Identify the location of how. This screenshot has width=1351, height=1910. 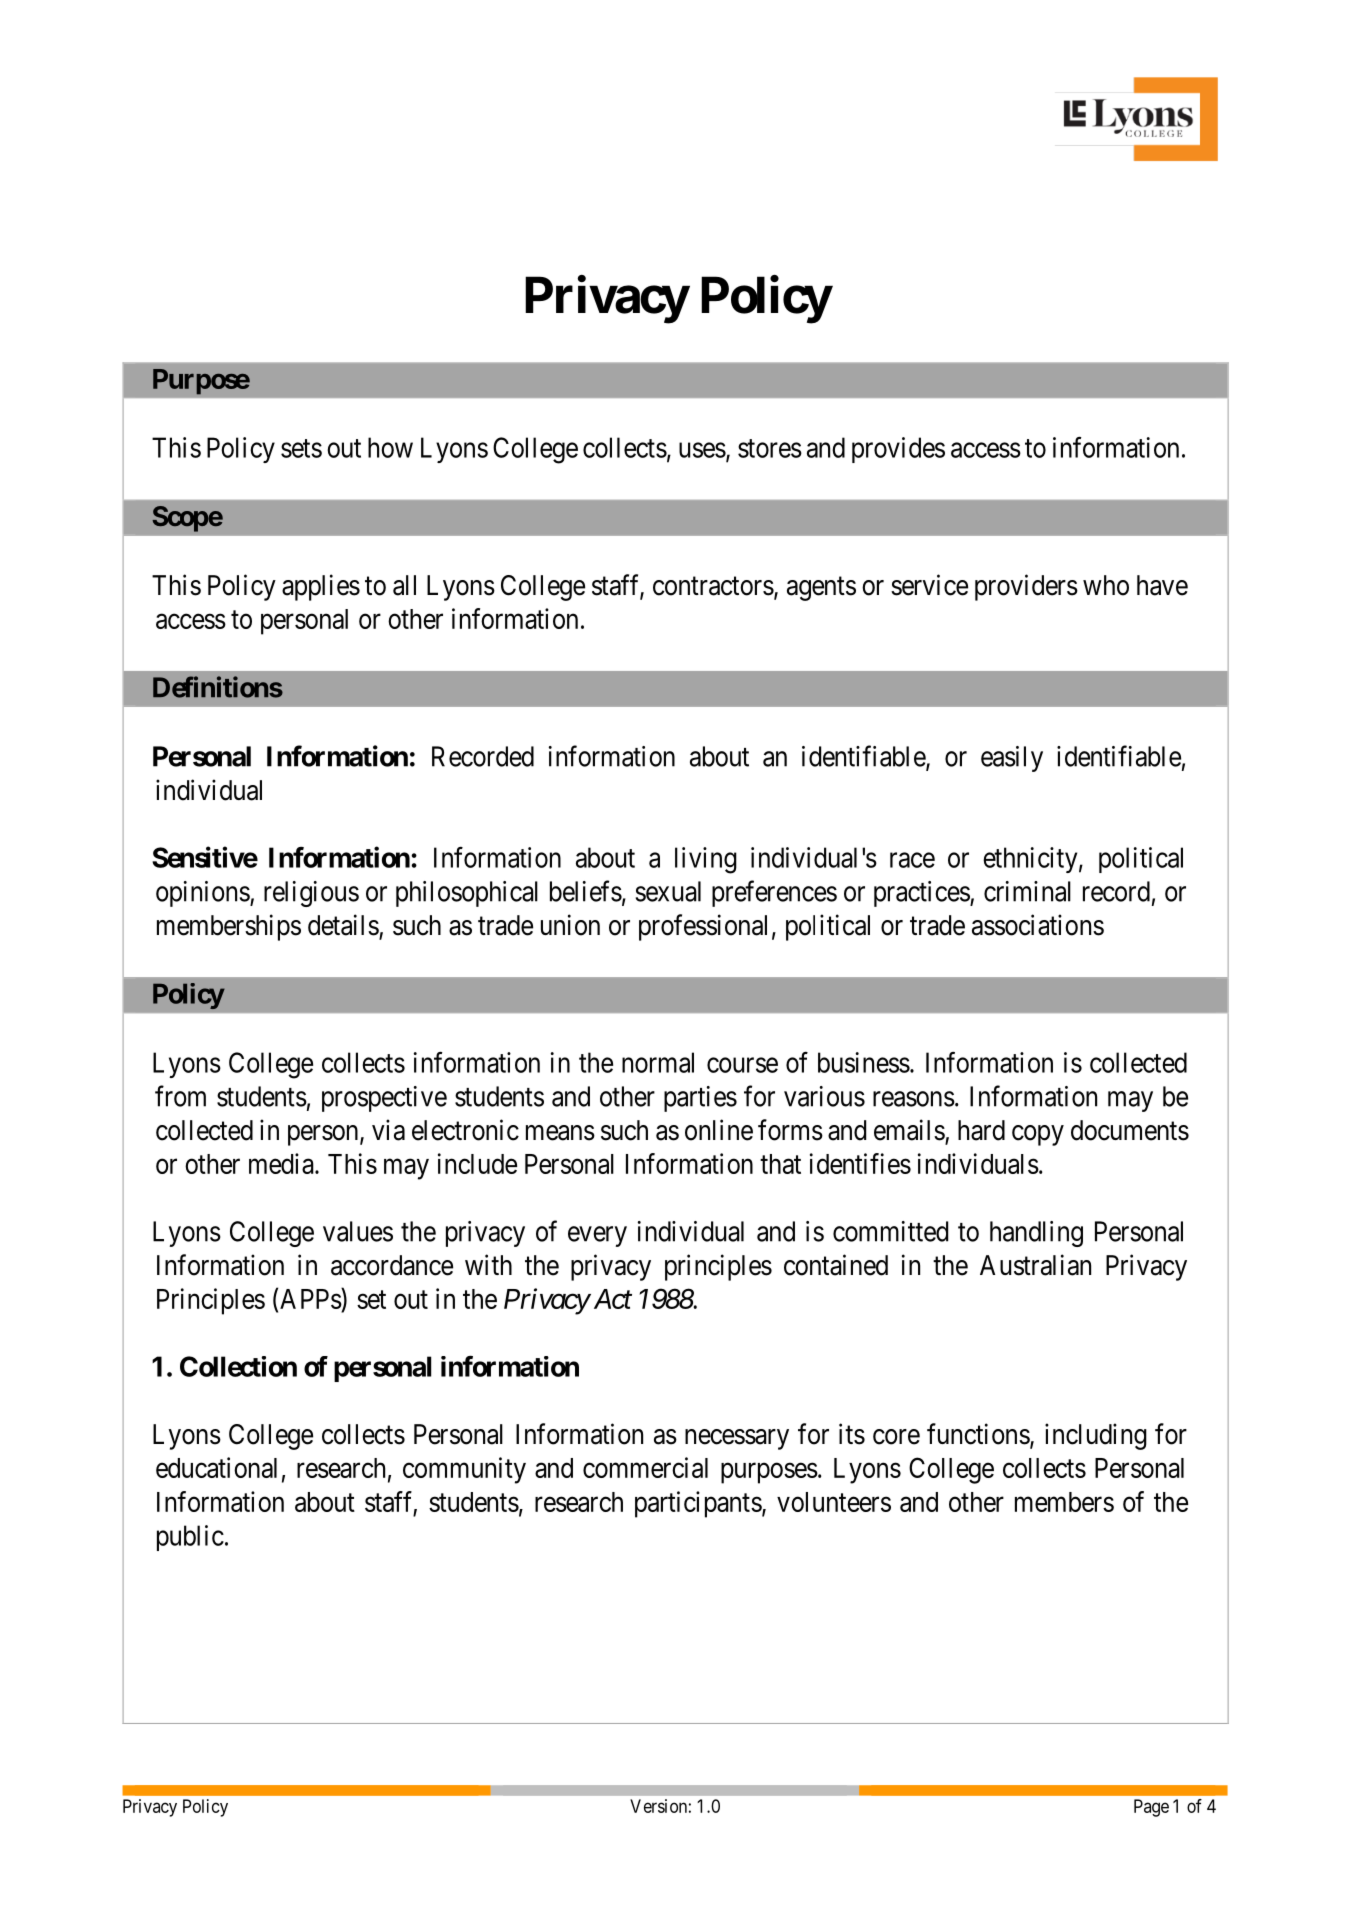
(390, 447).
